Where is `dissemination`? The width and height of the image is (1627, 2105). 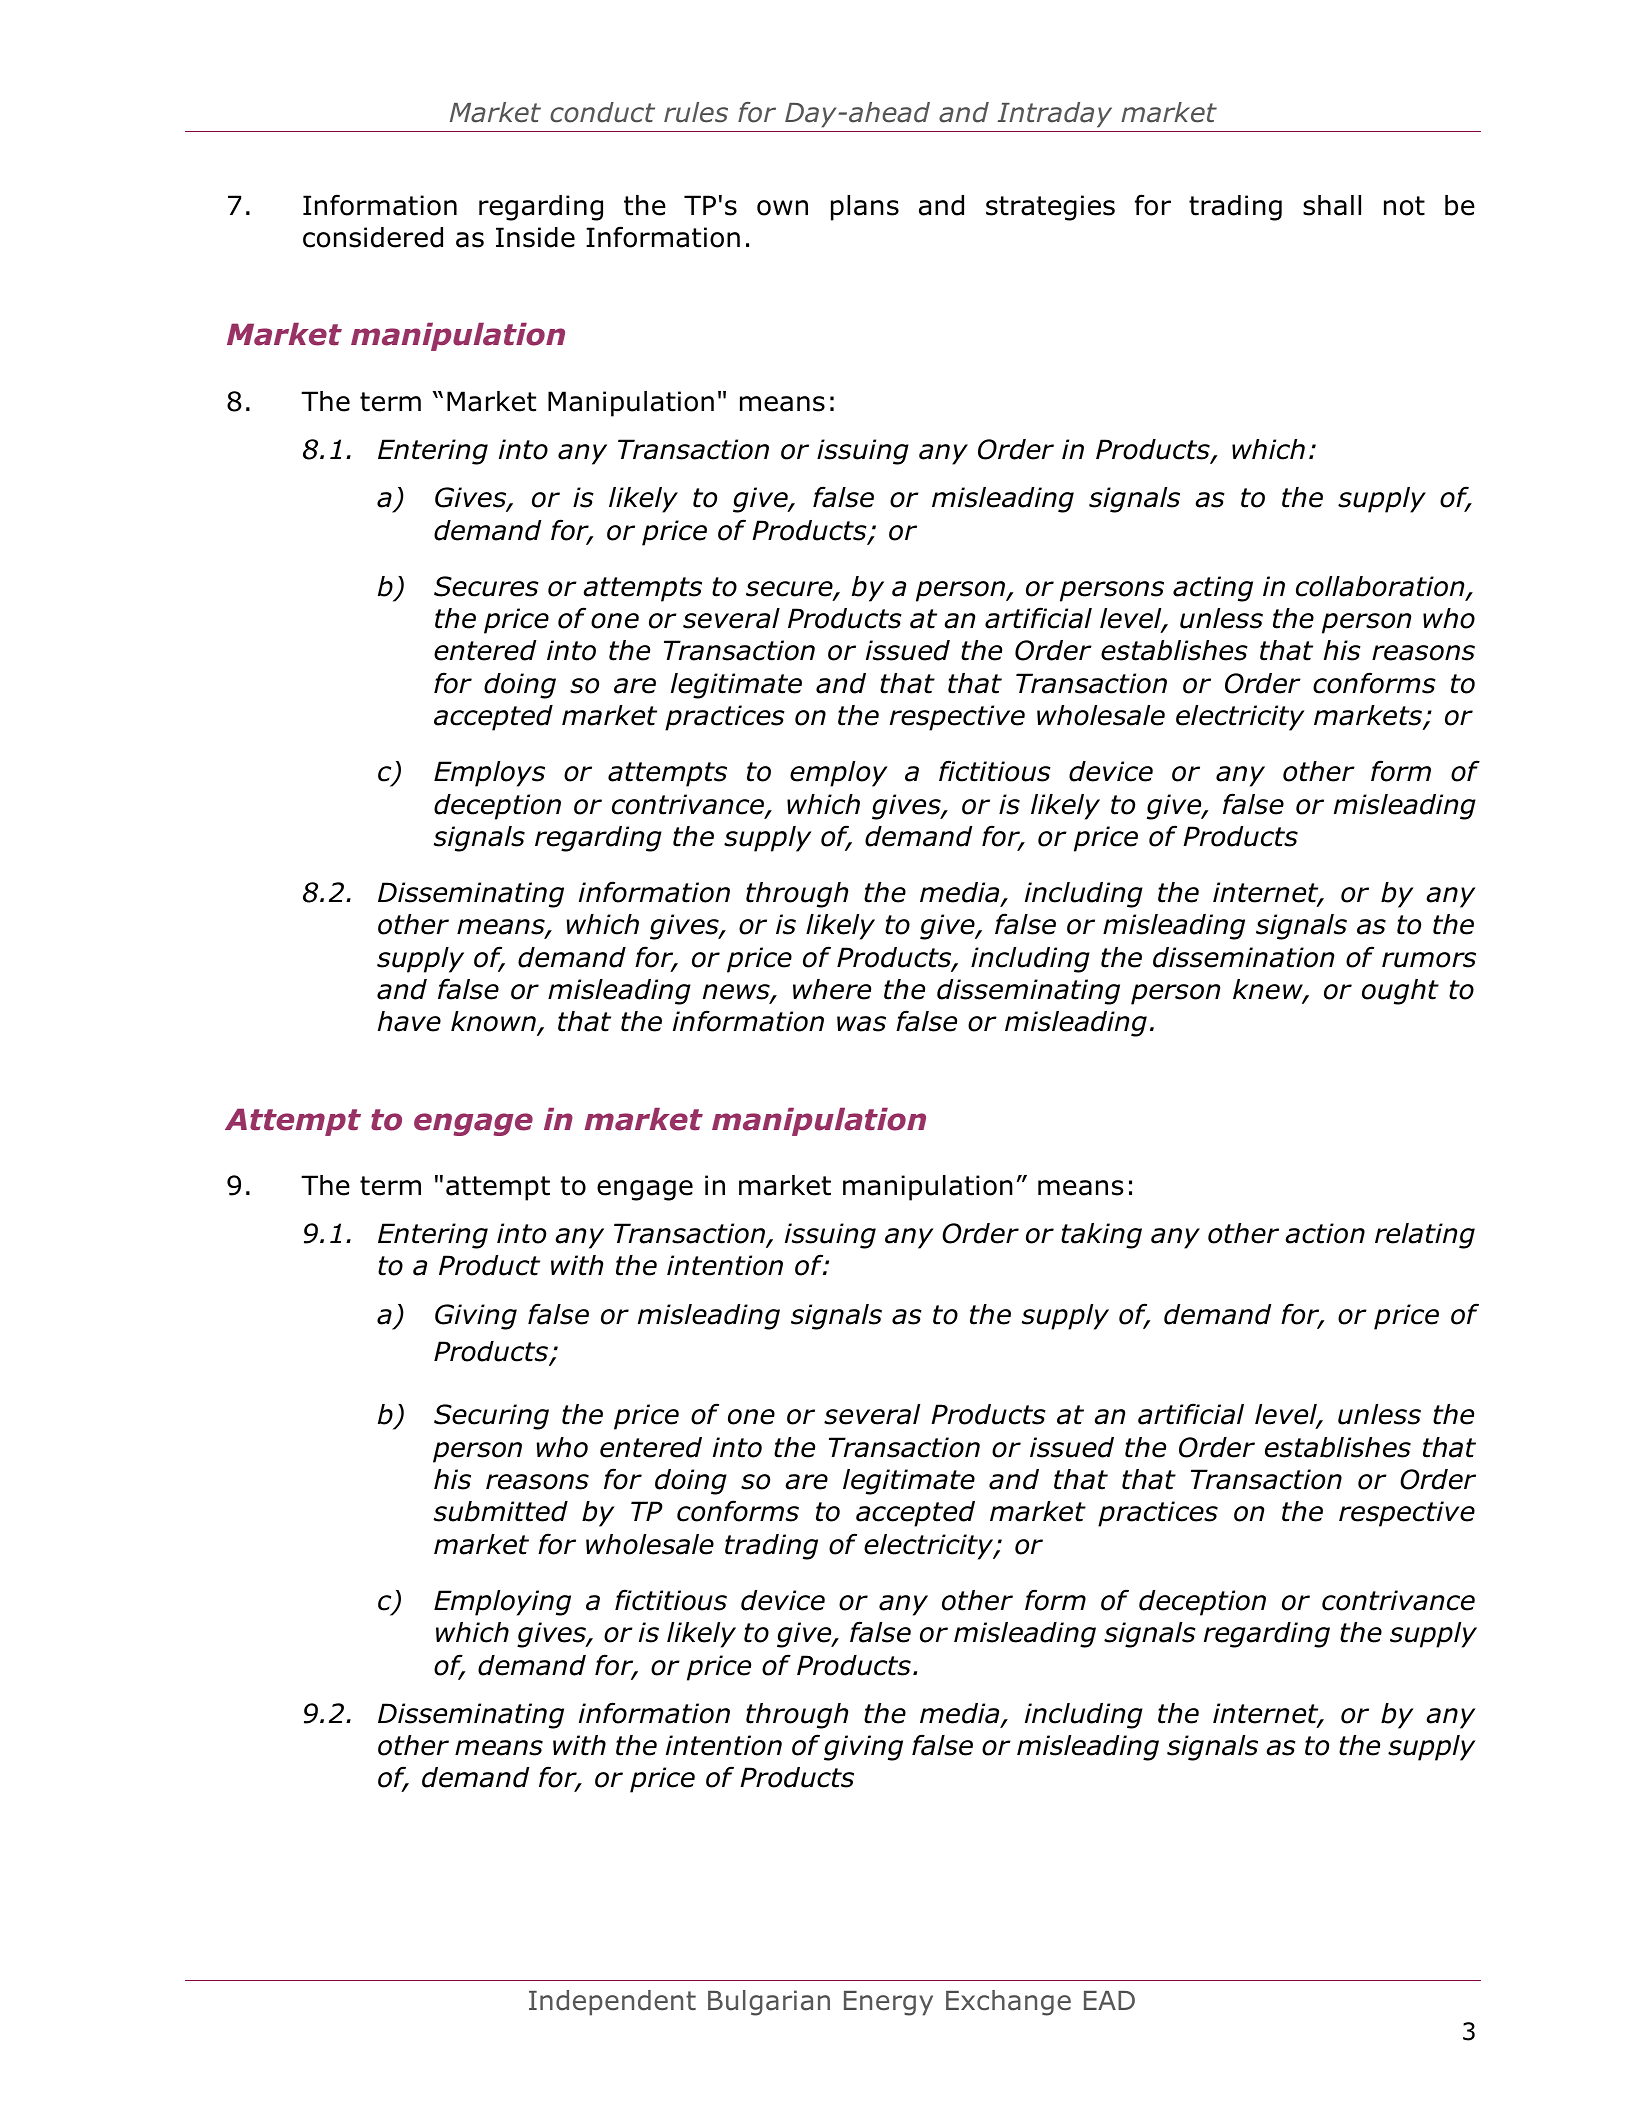 dissemination is located at coordinates (1243, 957).
